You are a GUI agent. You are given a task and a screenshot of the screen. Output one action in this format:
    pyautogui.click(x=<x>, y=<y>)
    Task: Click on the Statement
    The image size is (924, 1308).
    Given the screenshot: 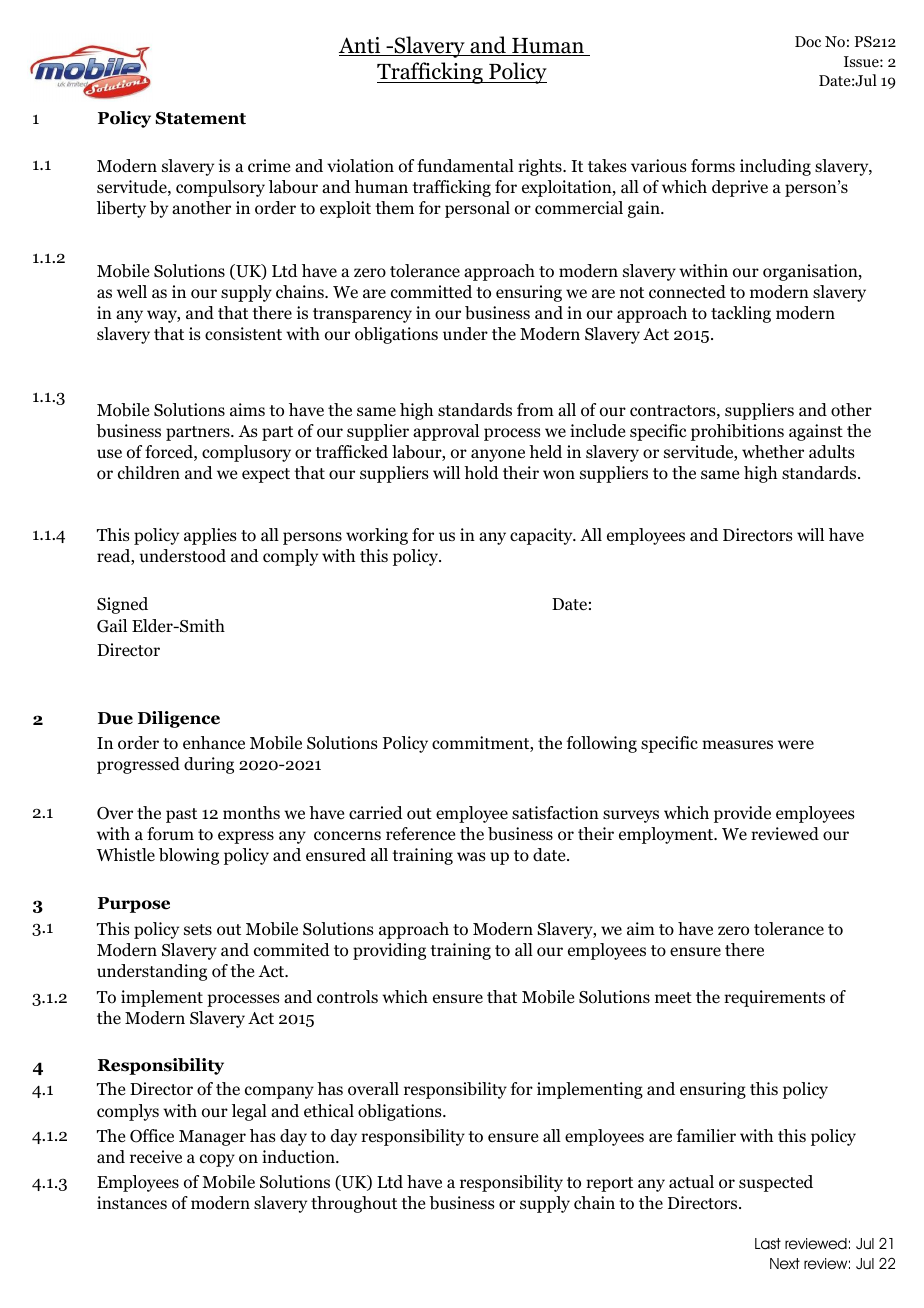 What is the action you would take?
    pyautogui.click(x=200, y=118)
